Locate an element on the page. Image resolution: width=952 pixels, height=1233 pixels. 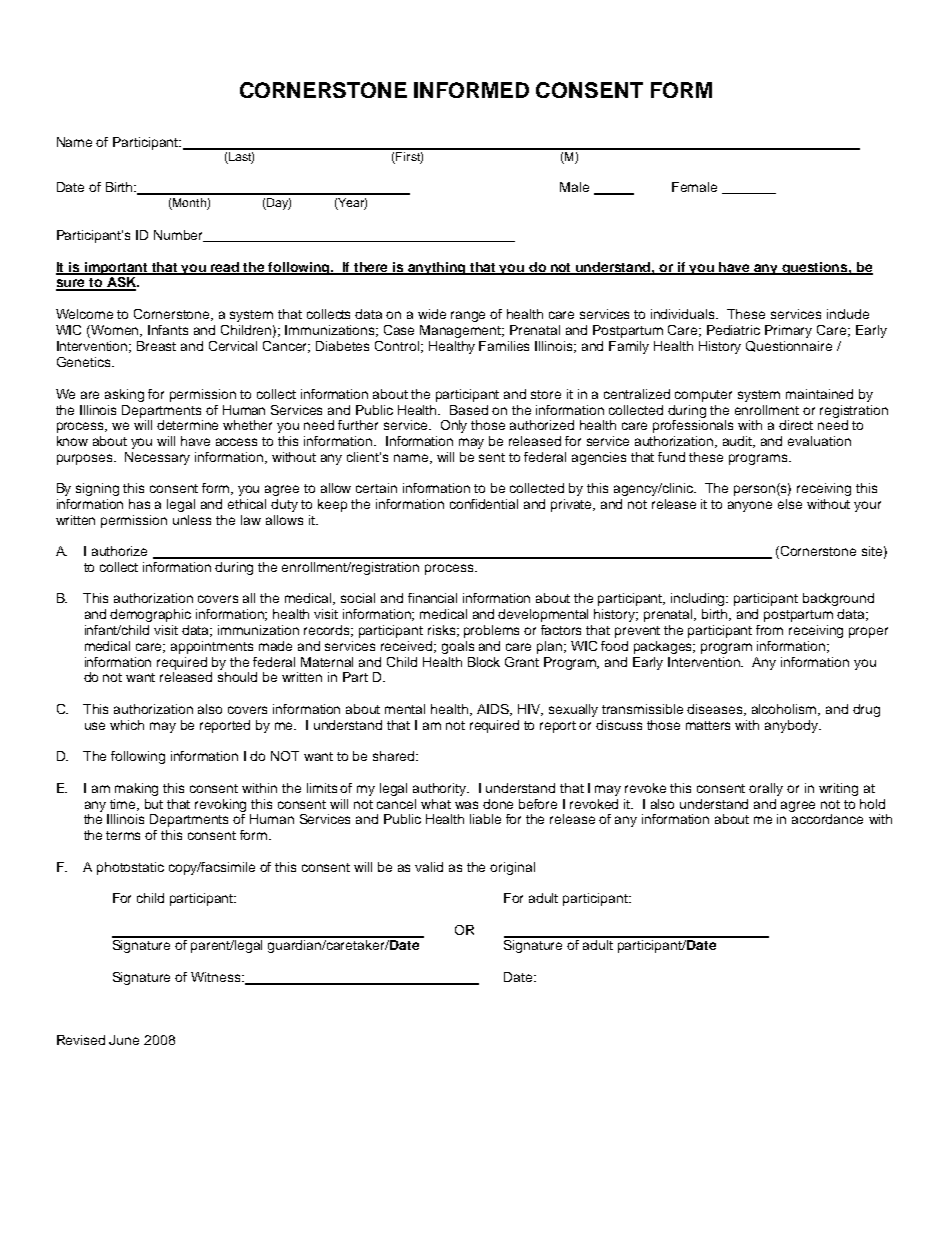
AIDS is located at coordinates (494, 710).
